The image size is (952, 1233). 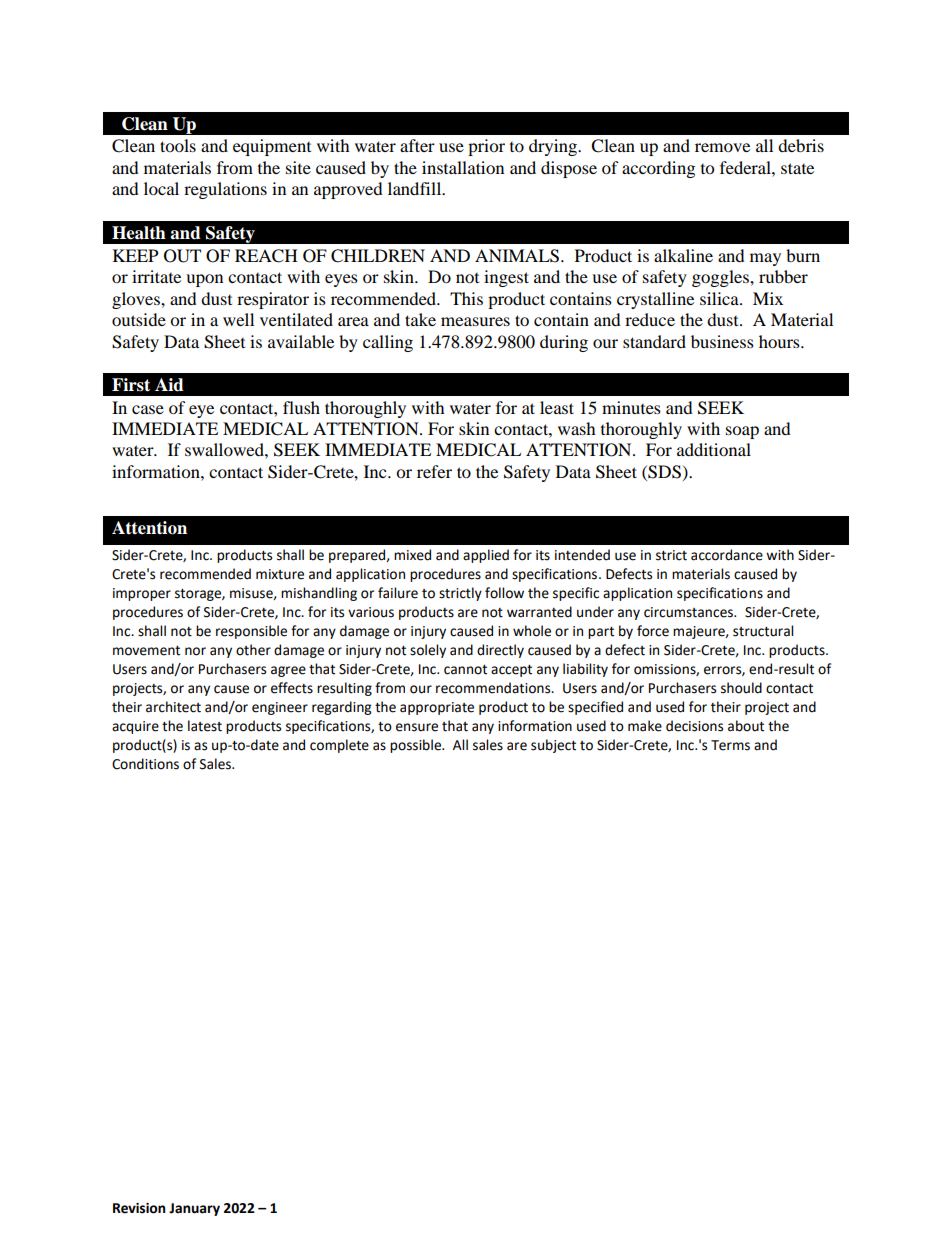 I want to click on accordance, so click(x=727, y=555).
